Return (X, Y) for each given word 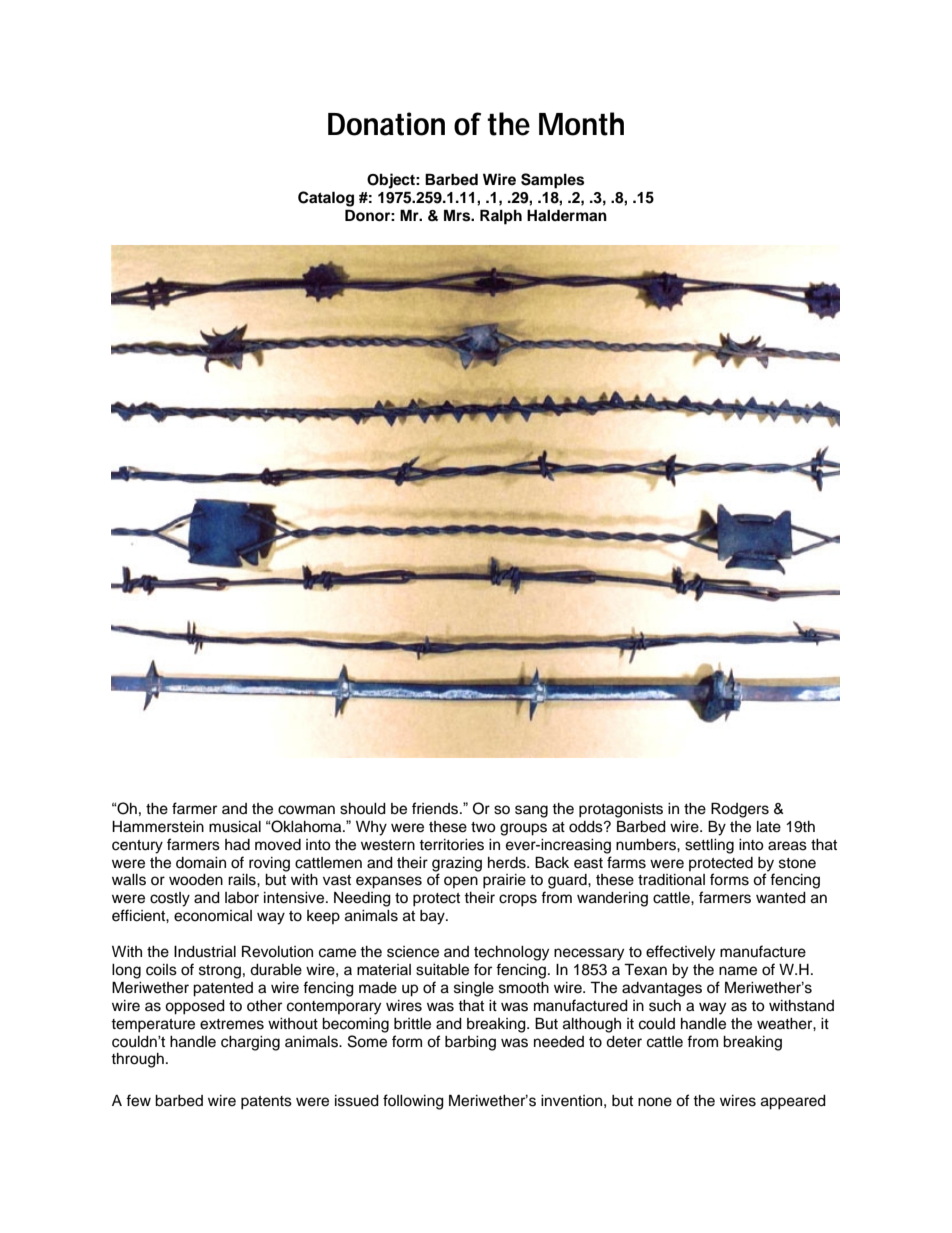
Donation (386, 124)
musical (235, 827)
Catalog (326, 199)
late (769, 827)
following (413, 1102)
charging (250, 1043)
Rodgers (740, 810)
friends (436, 808)
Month (581, 124)
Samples (552, 181)
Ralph (501, 217)
